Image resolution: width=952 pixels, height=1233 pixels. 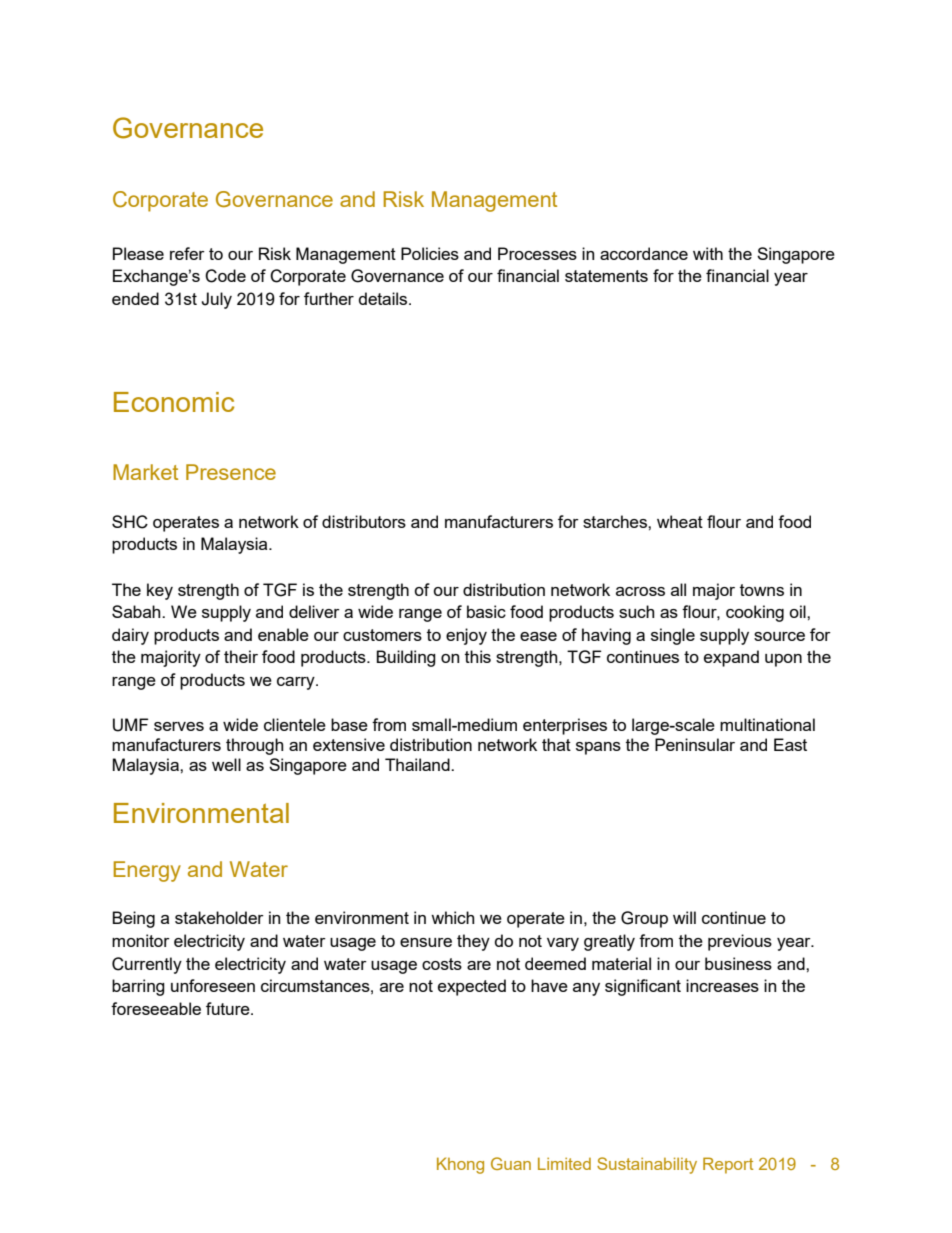 I want to click on previous, so click(x=740, y=942).
